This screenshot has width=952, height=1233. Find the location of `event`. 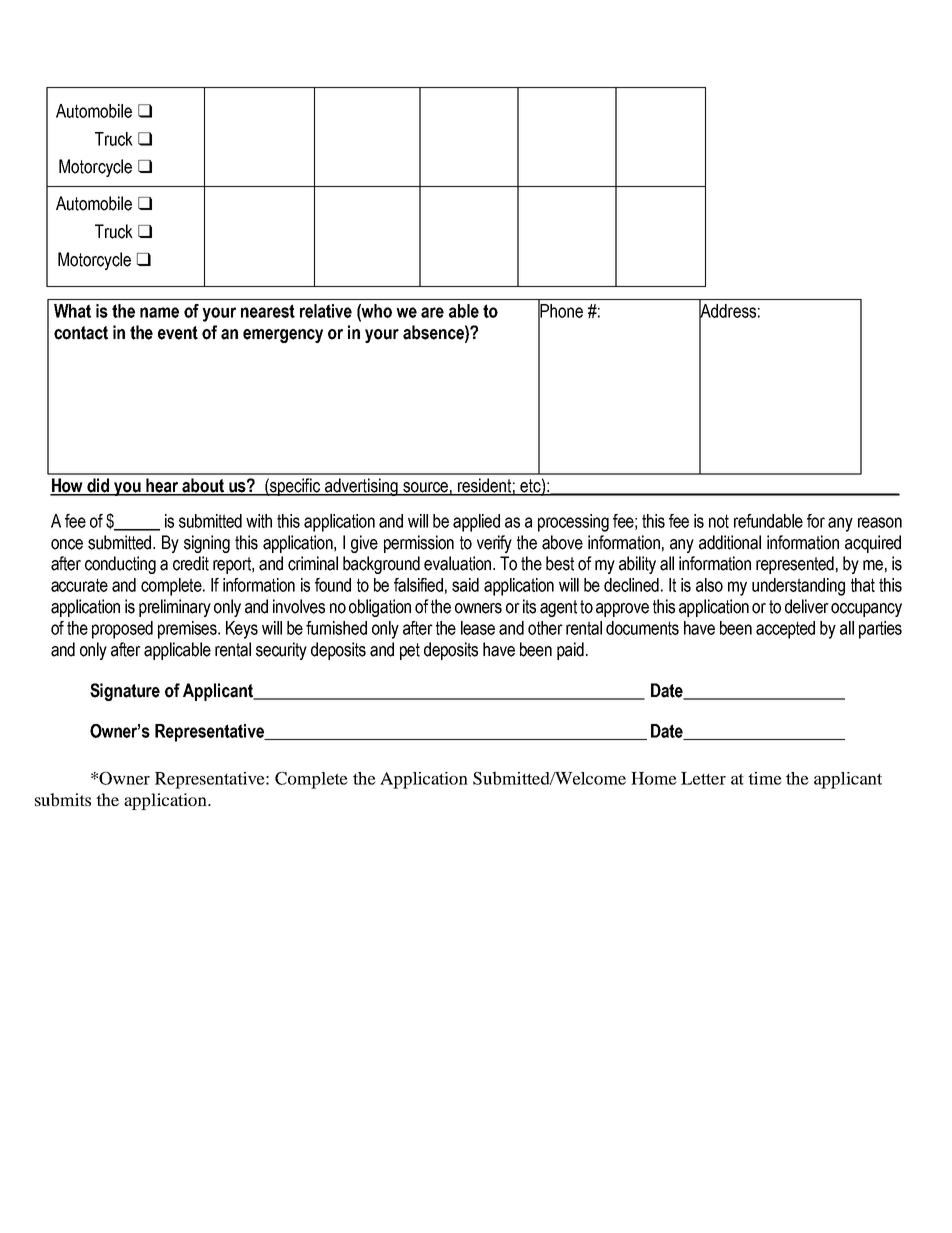

event is located at coordinates (178, 333).
